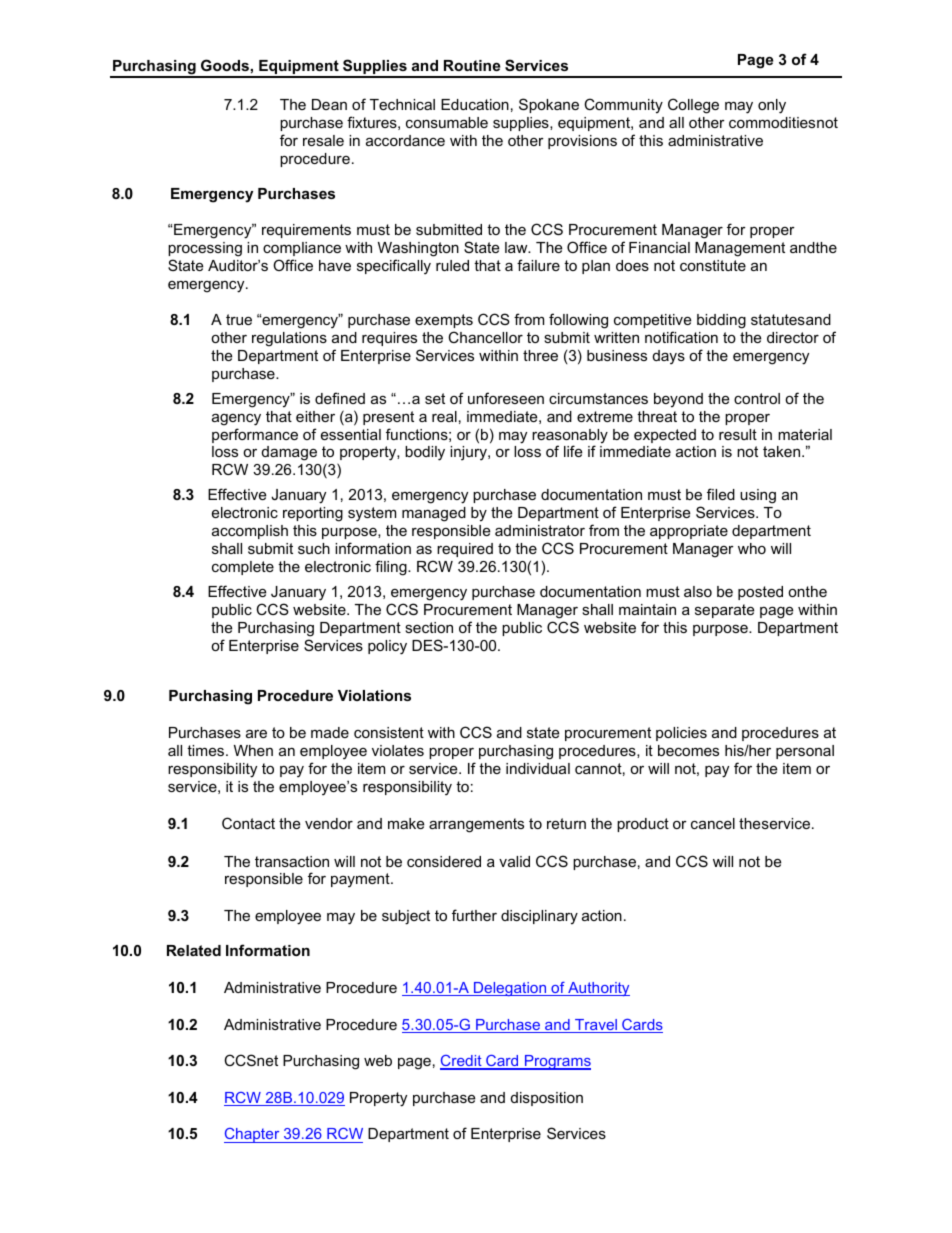  Describe the element at coordinates (721, 321) in the screenshot. I see `bidding` at that location.
